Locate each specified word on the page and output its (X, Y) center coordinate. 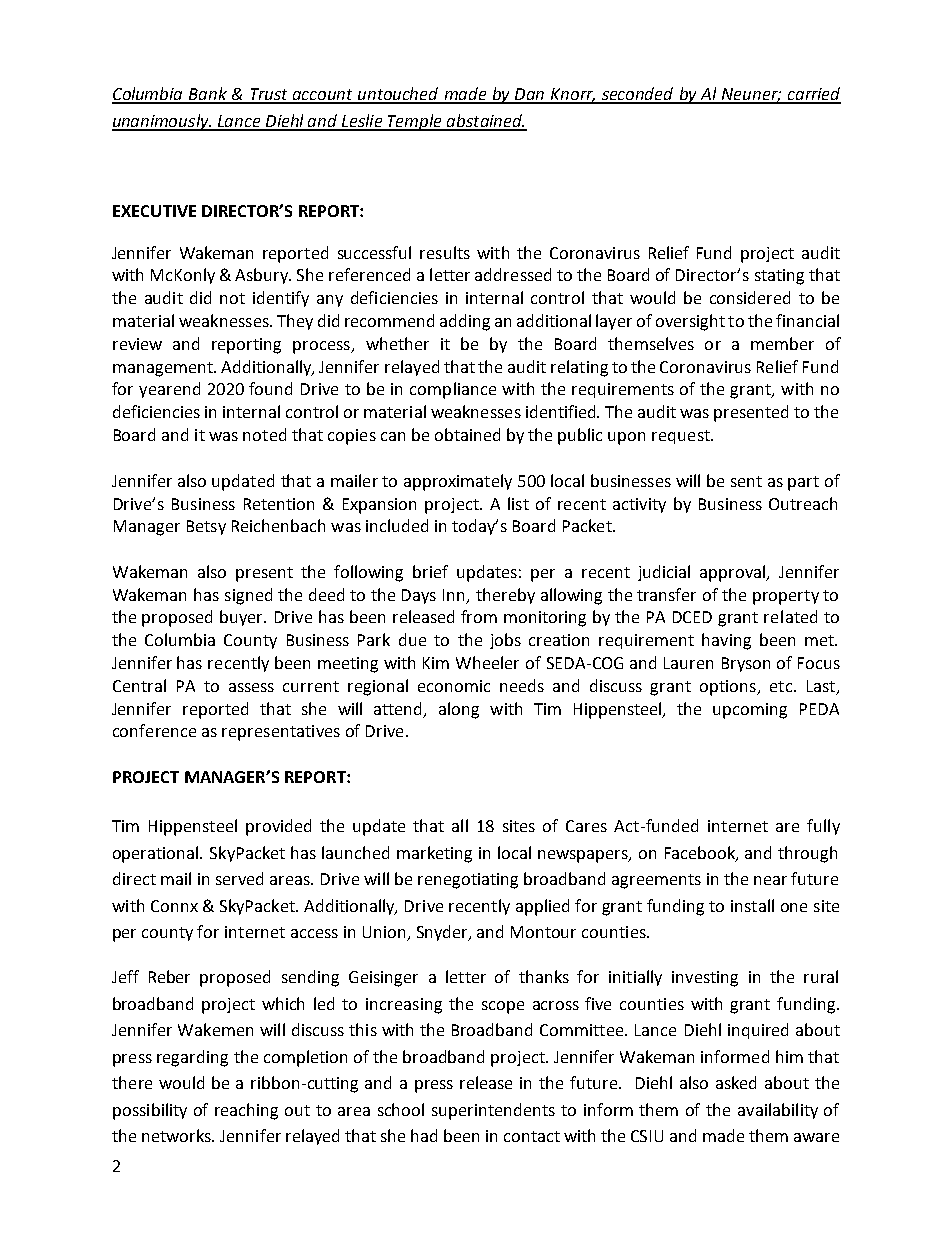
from (479, 616)
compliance (453, 390)
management (164, 369)
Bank (208, 95)
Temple (415, 122)
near (770, 880)
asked (736, 1082)
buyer (243, 618)
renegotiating (468, 881)
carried (813, 95)
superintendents (493, 1111)
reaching (246, 1111)
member (782, 343)
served (239, 878)
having (726, 641)
